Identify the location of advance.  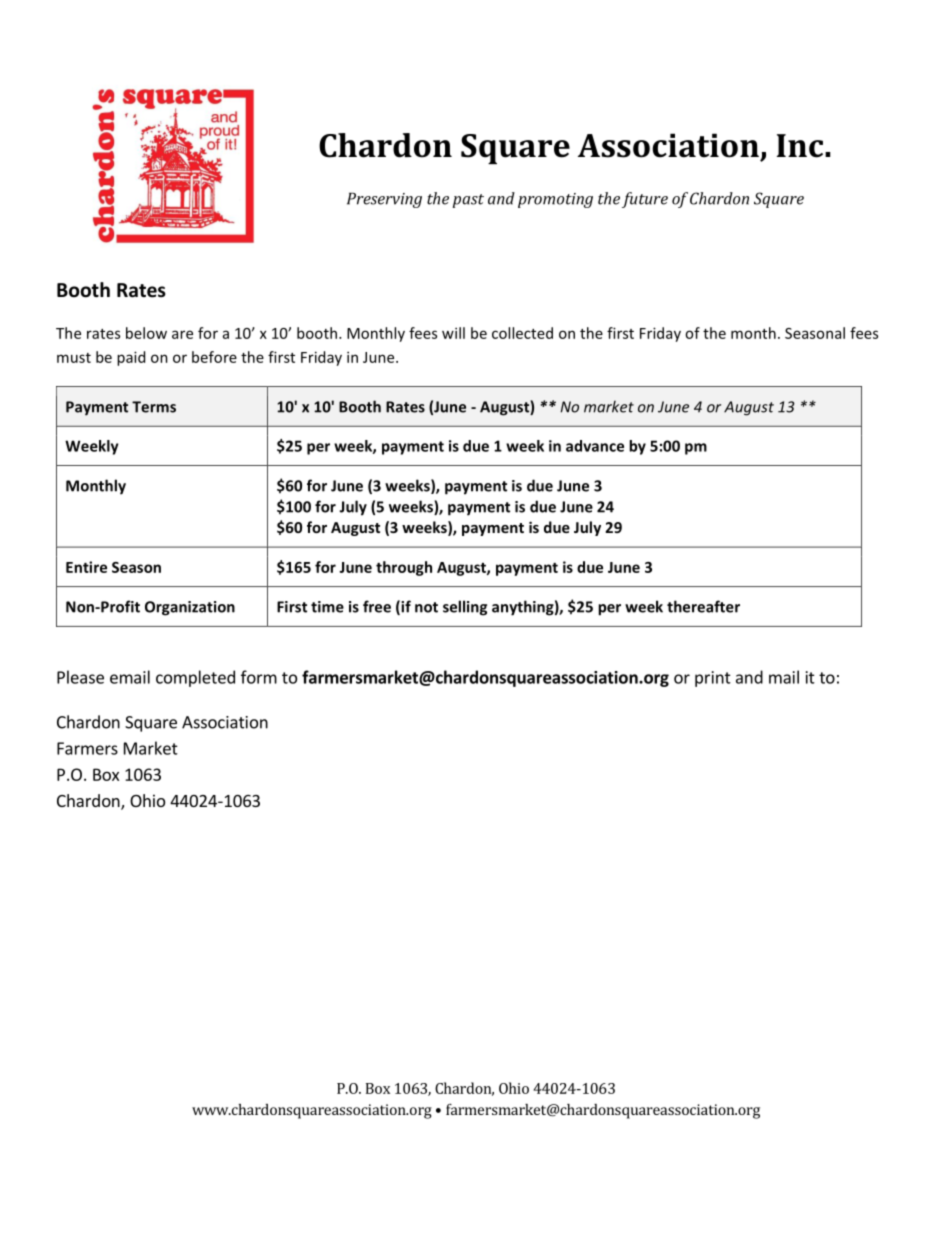
(595, 446).
